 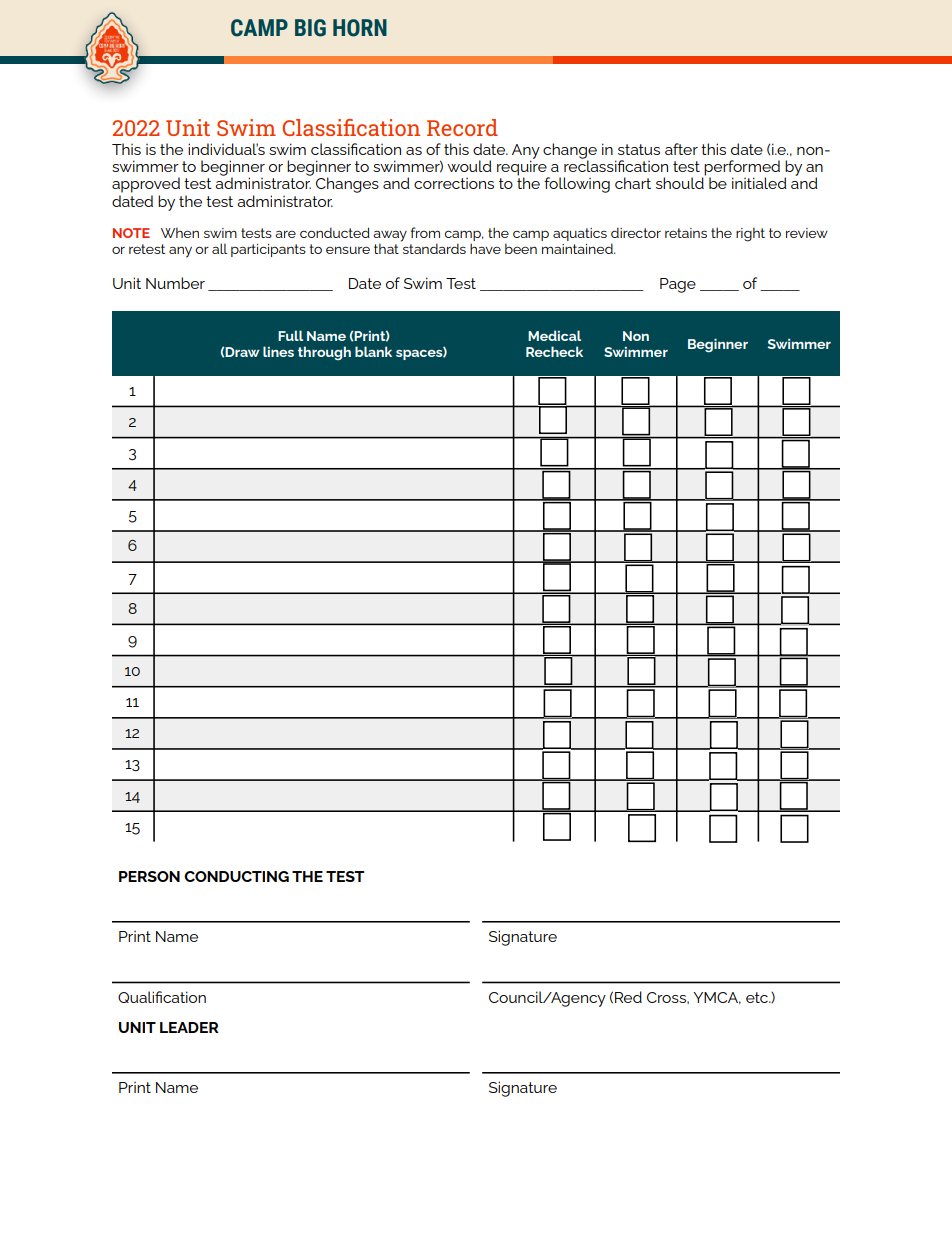 What do you see at coordinates (462, 127) in the screenshot?
I see `Record` at bounding box center [462, 127].
